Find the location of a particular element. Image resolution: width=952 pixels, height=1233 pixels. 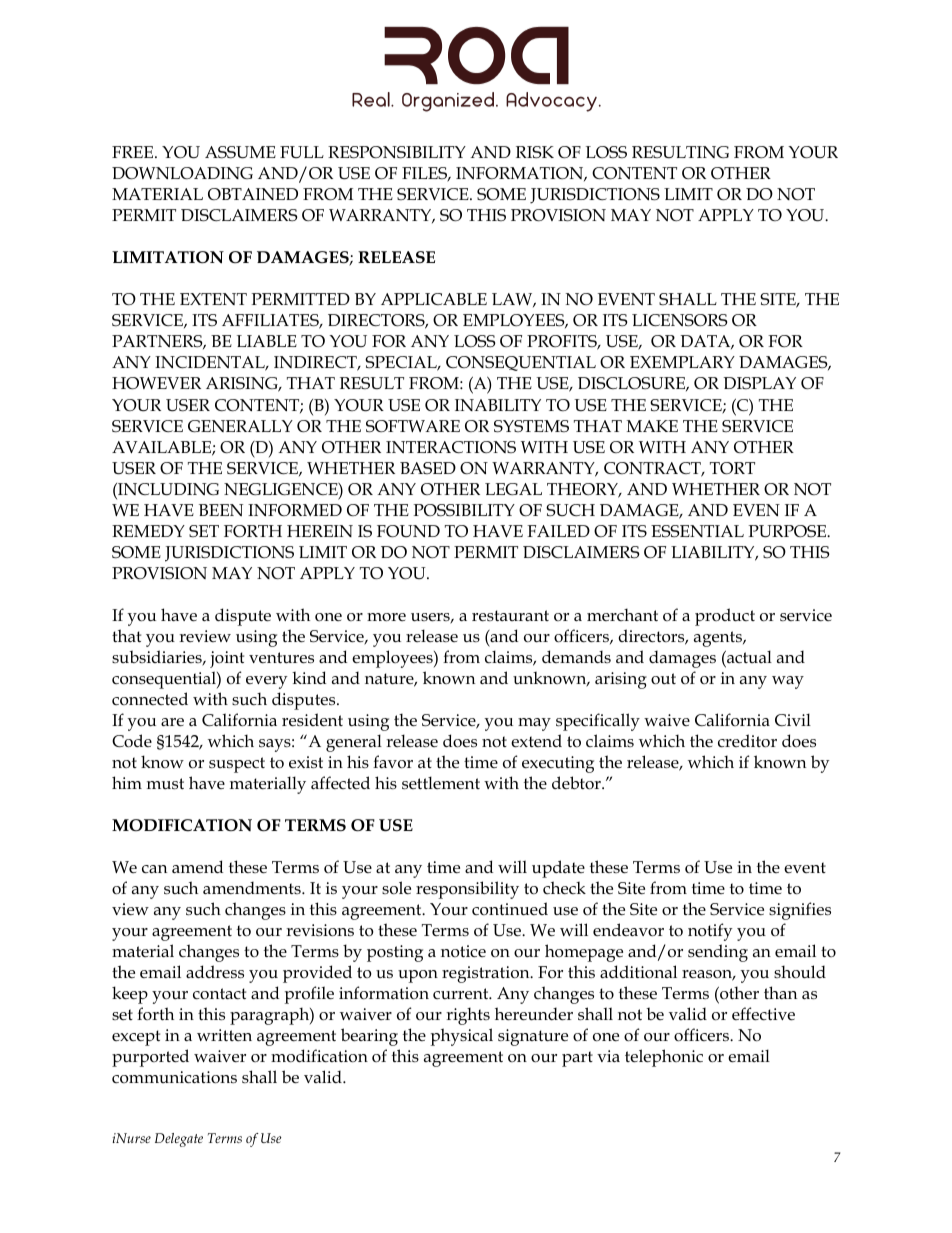

telephonic is located at coordinates (664, 1058).
